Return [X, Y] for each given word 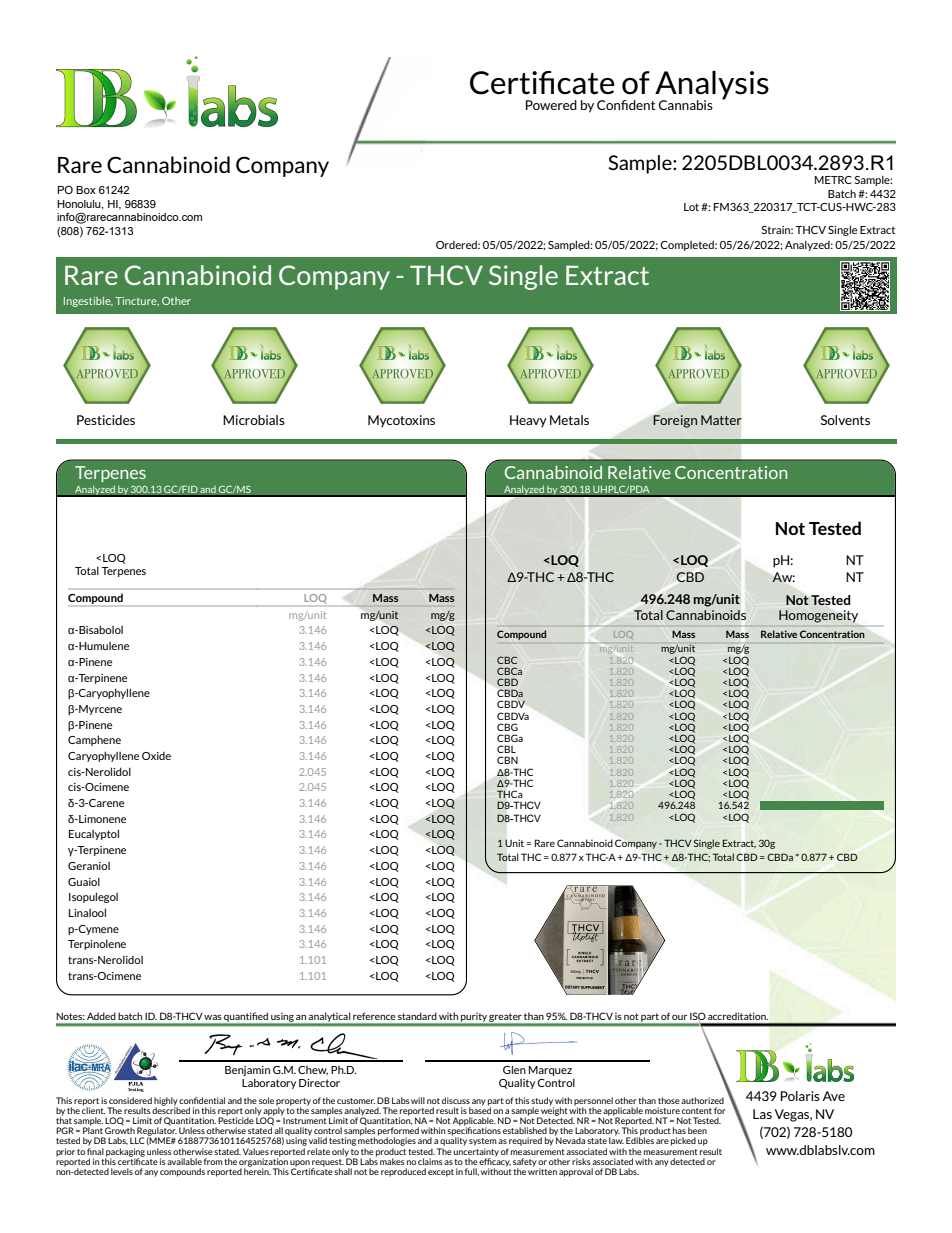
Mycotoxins [401, 421]
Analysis [711, 86]
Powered [551, 105]
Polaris [800, 1096]
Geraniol [89, 866]
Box [86, 190]
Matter [721, 420]
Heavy [528, 421]
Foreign [675, 421]
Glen [514, 1069]
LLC [137, 1140]
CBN [507, 760]
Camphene [94, 740]
